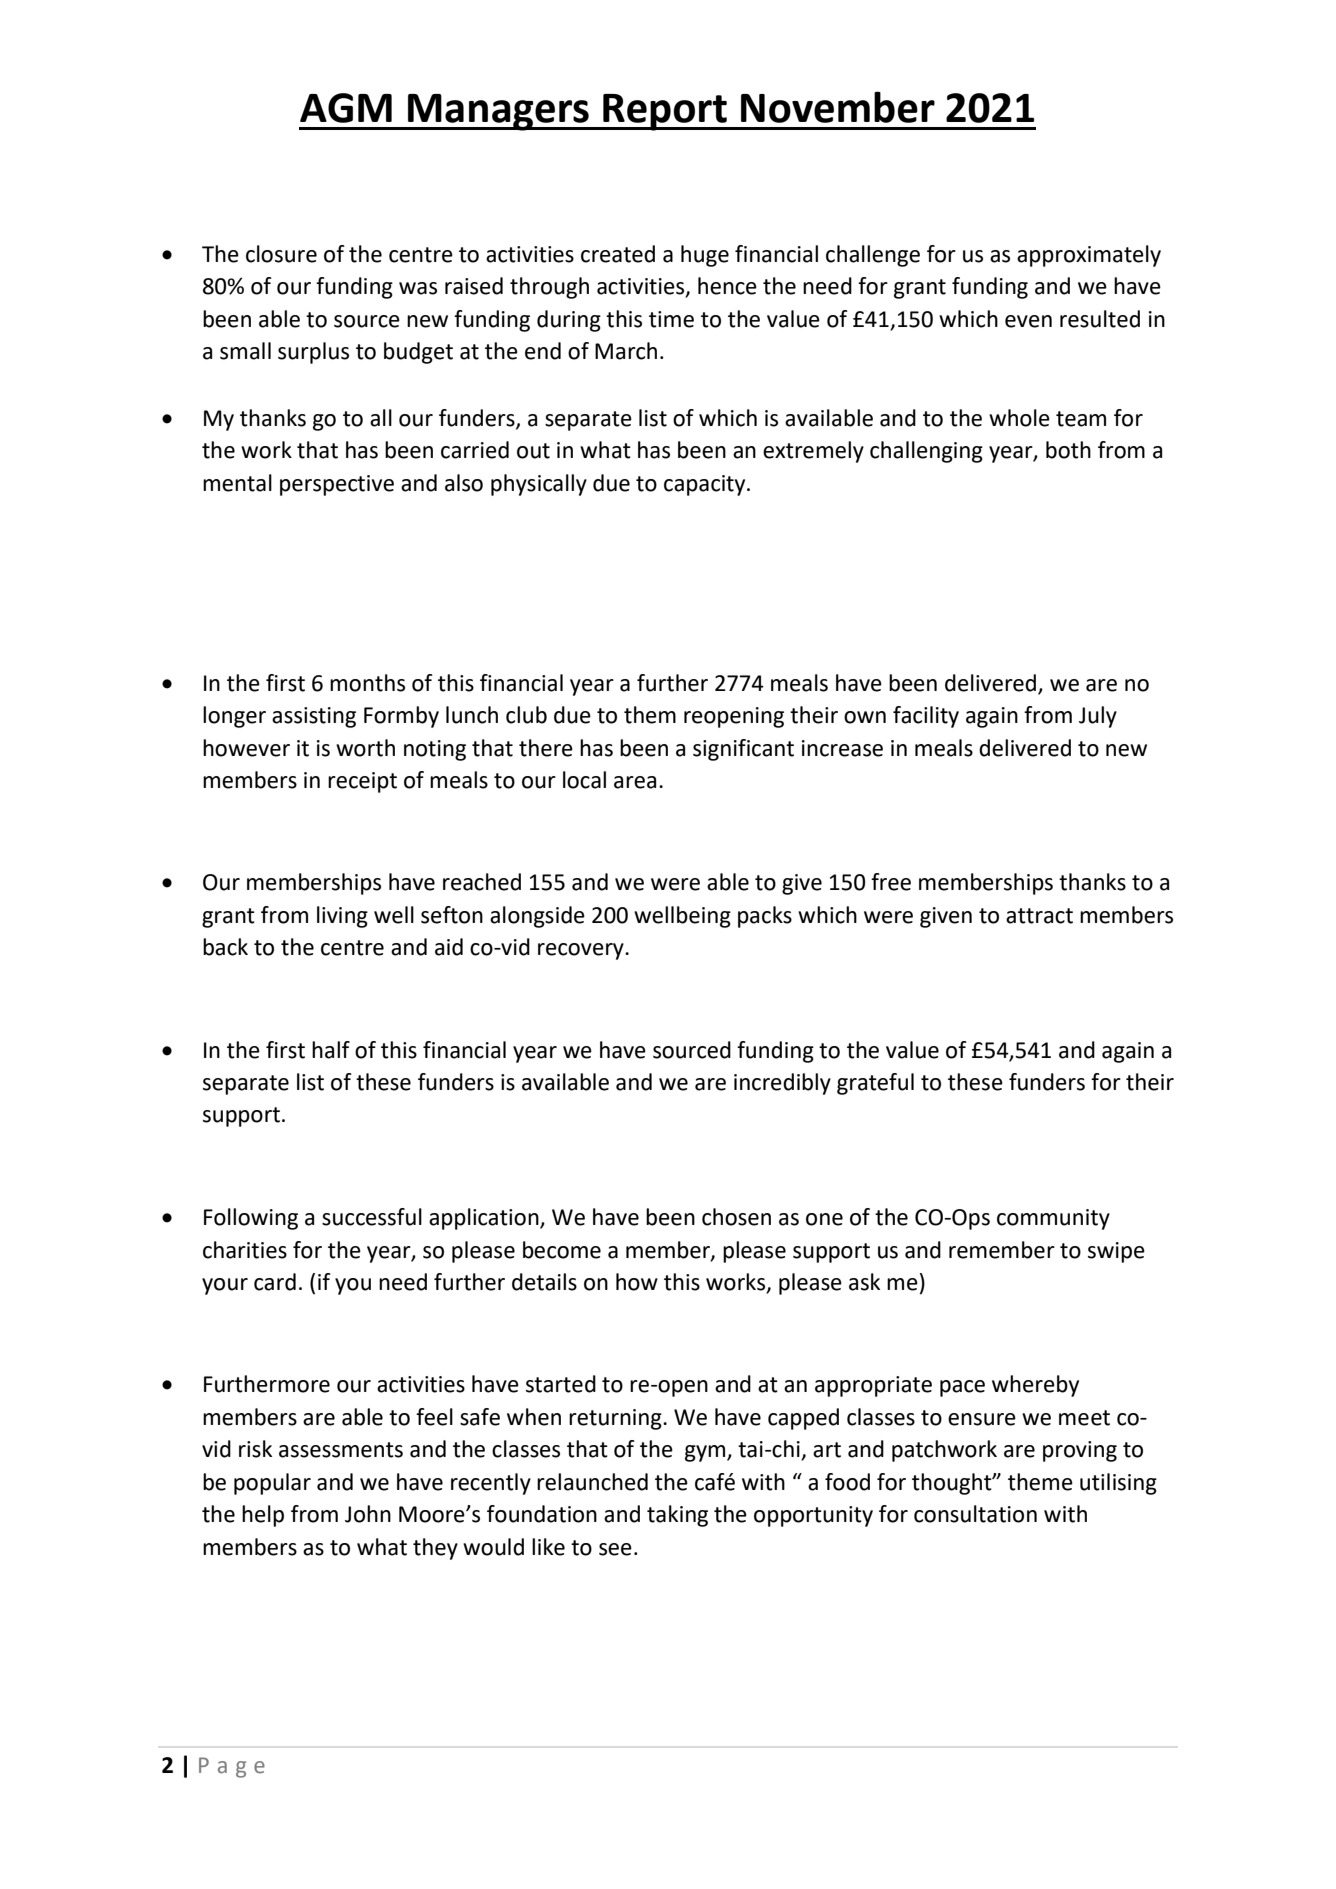 The width and height of the page is (1336, 1889). What do you see at coordinates (1039, 916) in the page?
I see `attract` at bounding box center [1039, 916].
